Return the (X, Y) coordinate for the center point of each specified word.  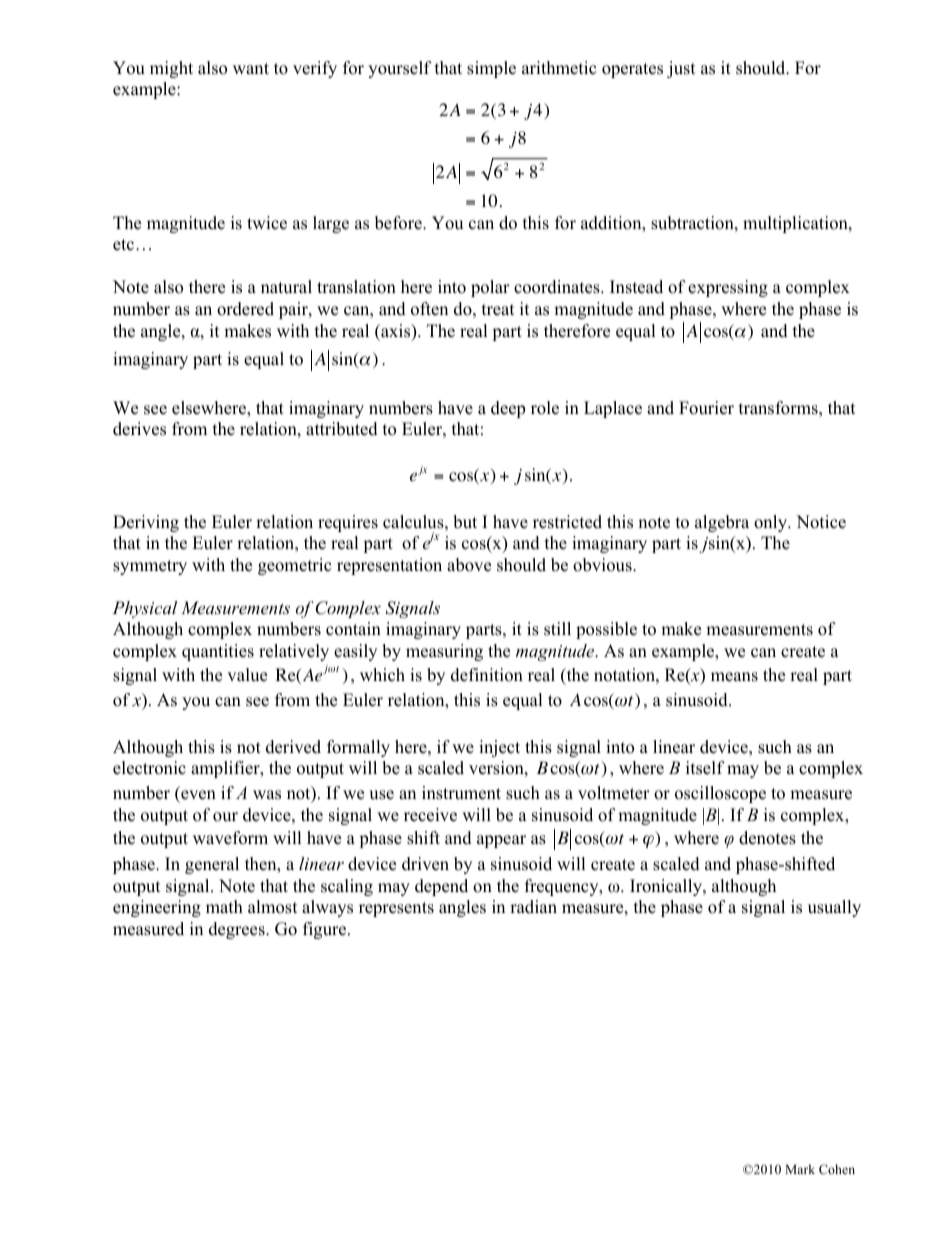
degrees (238, 930)
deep (508, 409)
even (198, 795)
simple (491, 69)
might (171, 69)
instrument (461, 793)
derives (139, 429)
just (681, 69)
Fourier (706, 408)
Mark (800, 1169)
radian (533, 907)
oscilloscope (720, 794)
